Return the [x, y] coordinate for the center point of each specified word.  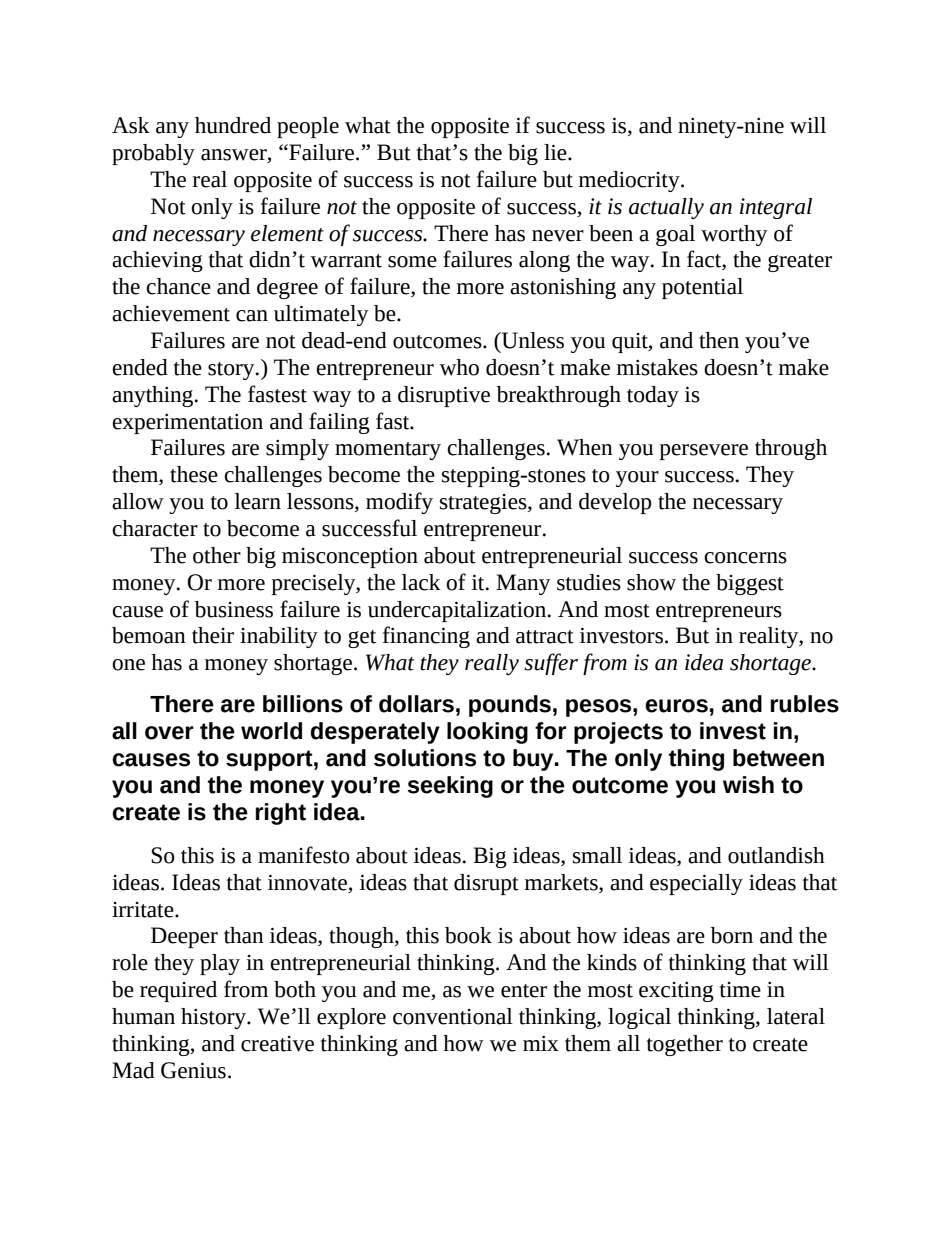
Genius [193, 1070]
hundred [233, 125]
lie [556, 152]
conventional [453, 1016]
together [685, 1045]
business [233, 609]
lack [421, 582]
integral [776, 208]
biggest [750, 584]
